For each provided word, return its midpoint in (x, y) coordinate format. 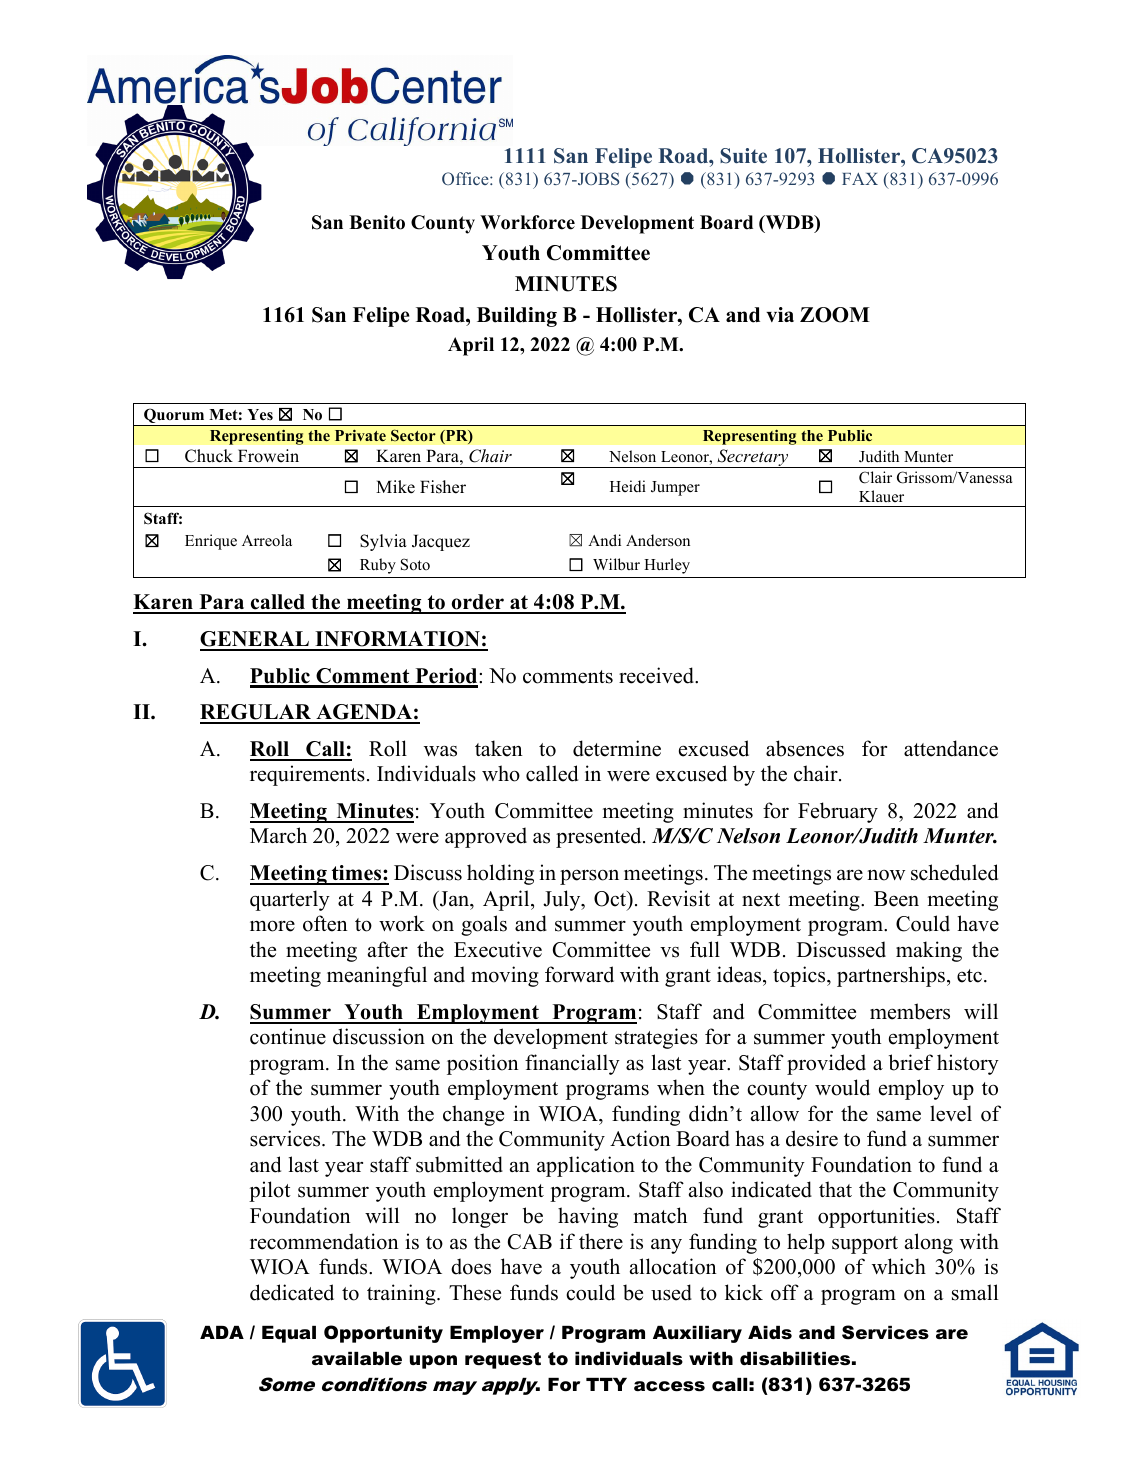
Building (517, 317)
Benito (377, 222)
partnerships (891, 976)
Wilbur (616, 564)
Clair (875, 477)
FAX (860, 179)
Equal (289, 1334)
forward (579, 974)
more (272, 926)
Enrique (211, 542)
